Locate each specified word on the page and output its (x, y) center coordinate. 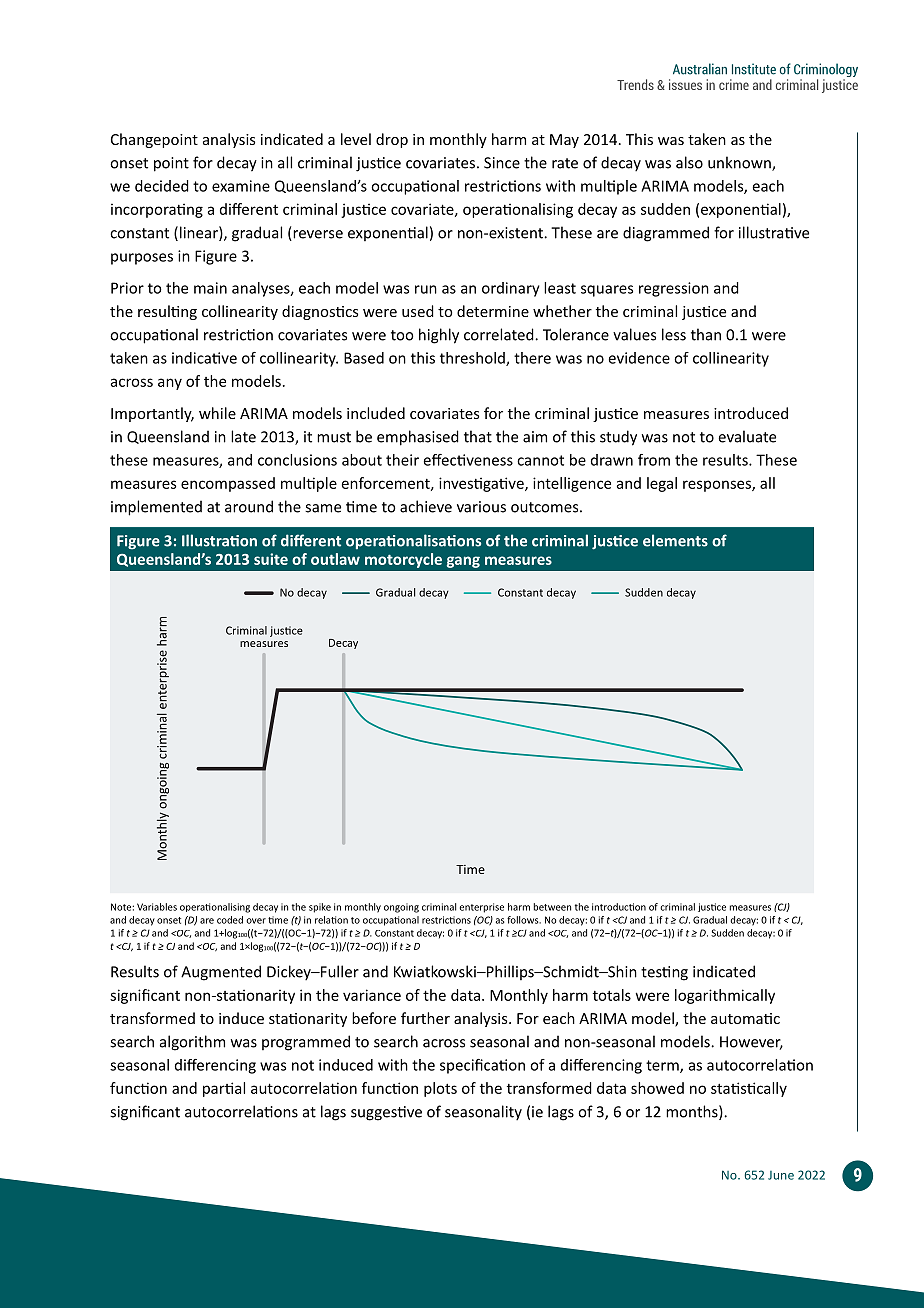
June (781, 1175)
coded (230, 920)
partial (224, 1089)
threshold (473, 359)
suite (271, 559)
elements (675, 540)
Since (502, 163)
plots (440, 1089)
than (706, 334)
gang (463, 562)
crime (734, 84)
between (552, 907)
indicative (204, 358)
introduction (619, 907)
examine (241, 186)
